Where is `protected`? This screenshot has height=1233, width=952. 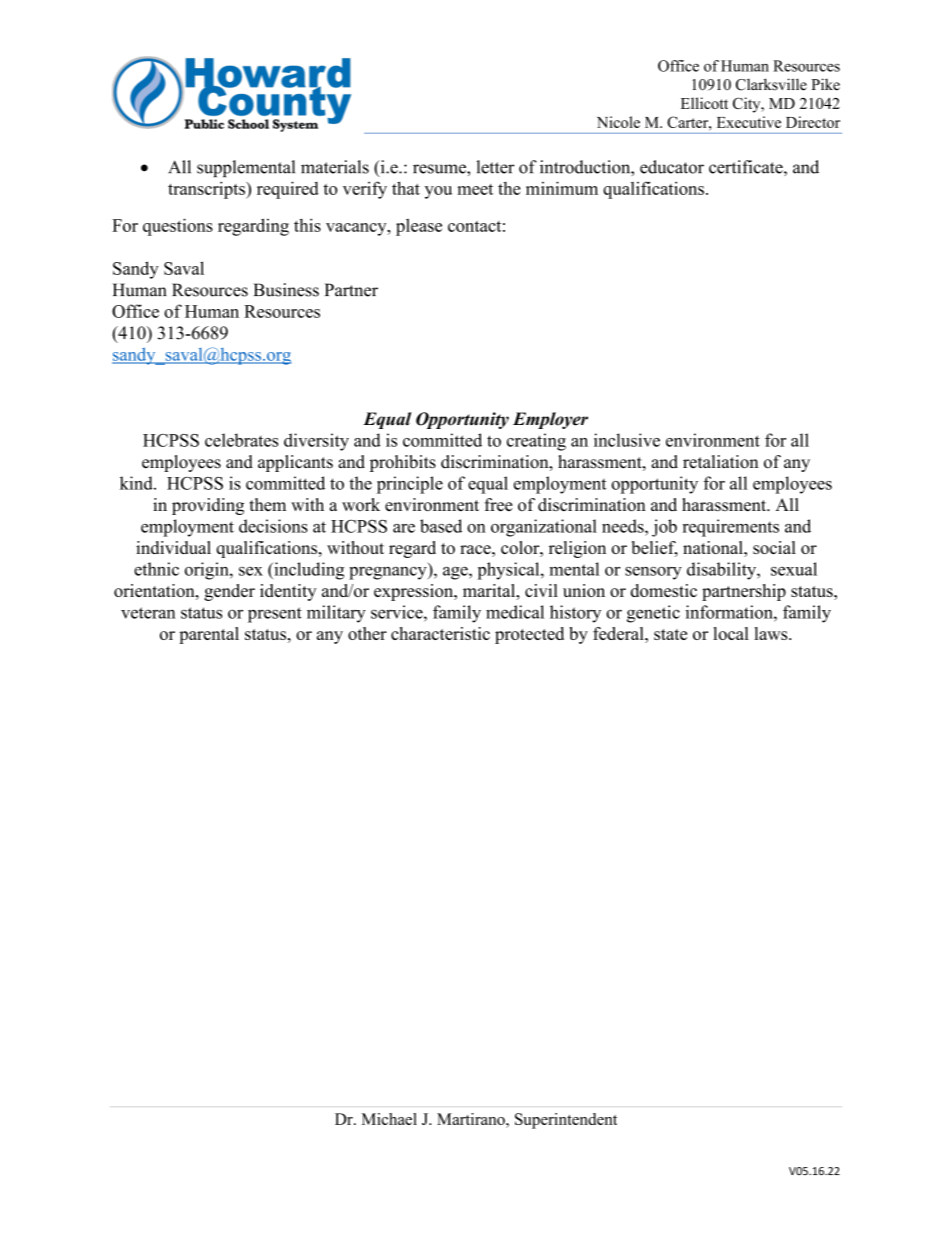 protected is located at coordinates (529, 635).
